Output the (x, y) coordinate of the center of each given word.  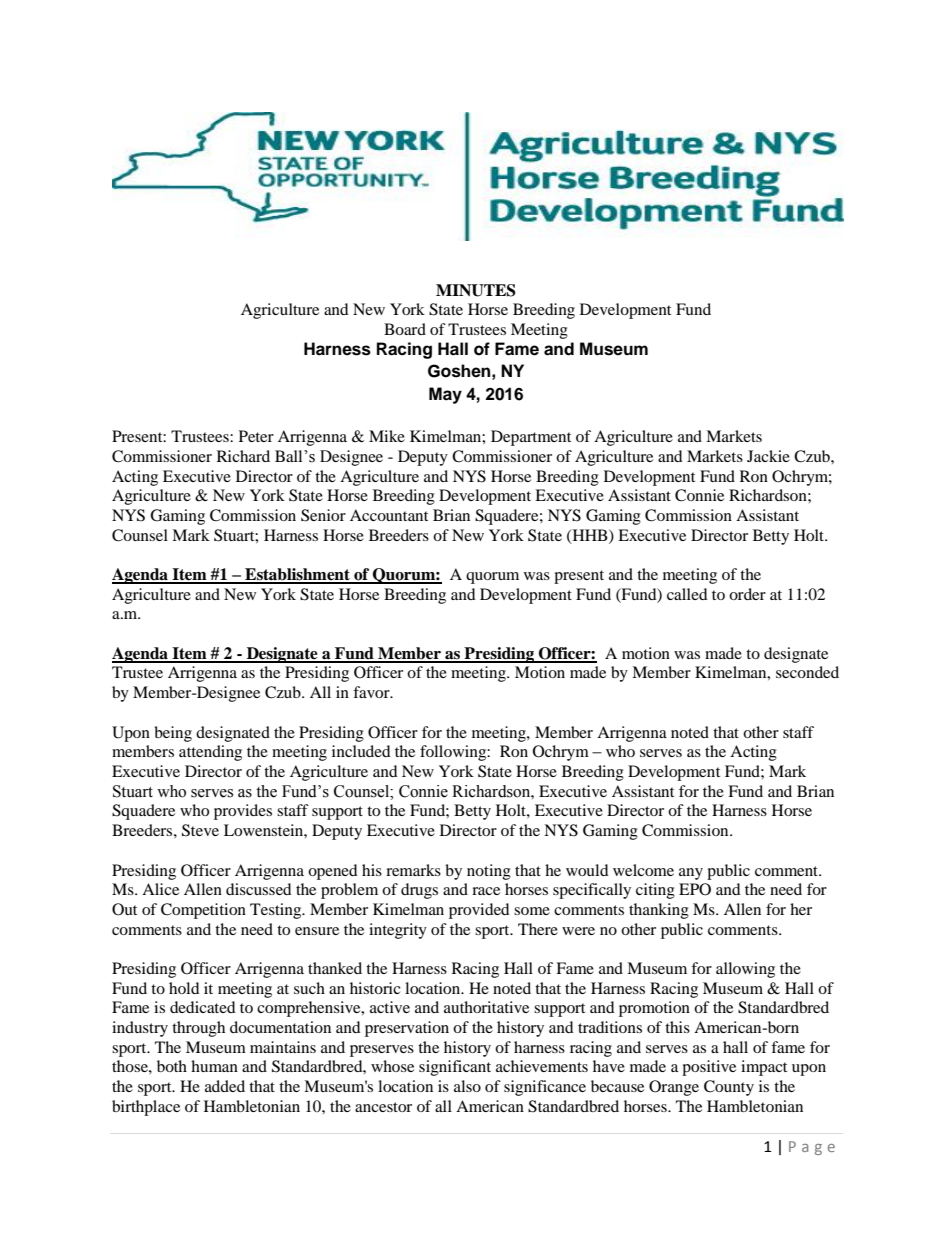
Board (405, 329)
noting (489, 872)
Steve (200, 830)
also (467, 1086)
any (691, 874)
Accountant (389, 515)
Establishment (297, 575)
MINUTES (476, 290)
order (747, 594)
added (225, 1086)
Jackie (768, 456)
